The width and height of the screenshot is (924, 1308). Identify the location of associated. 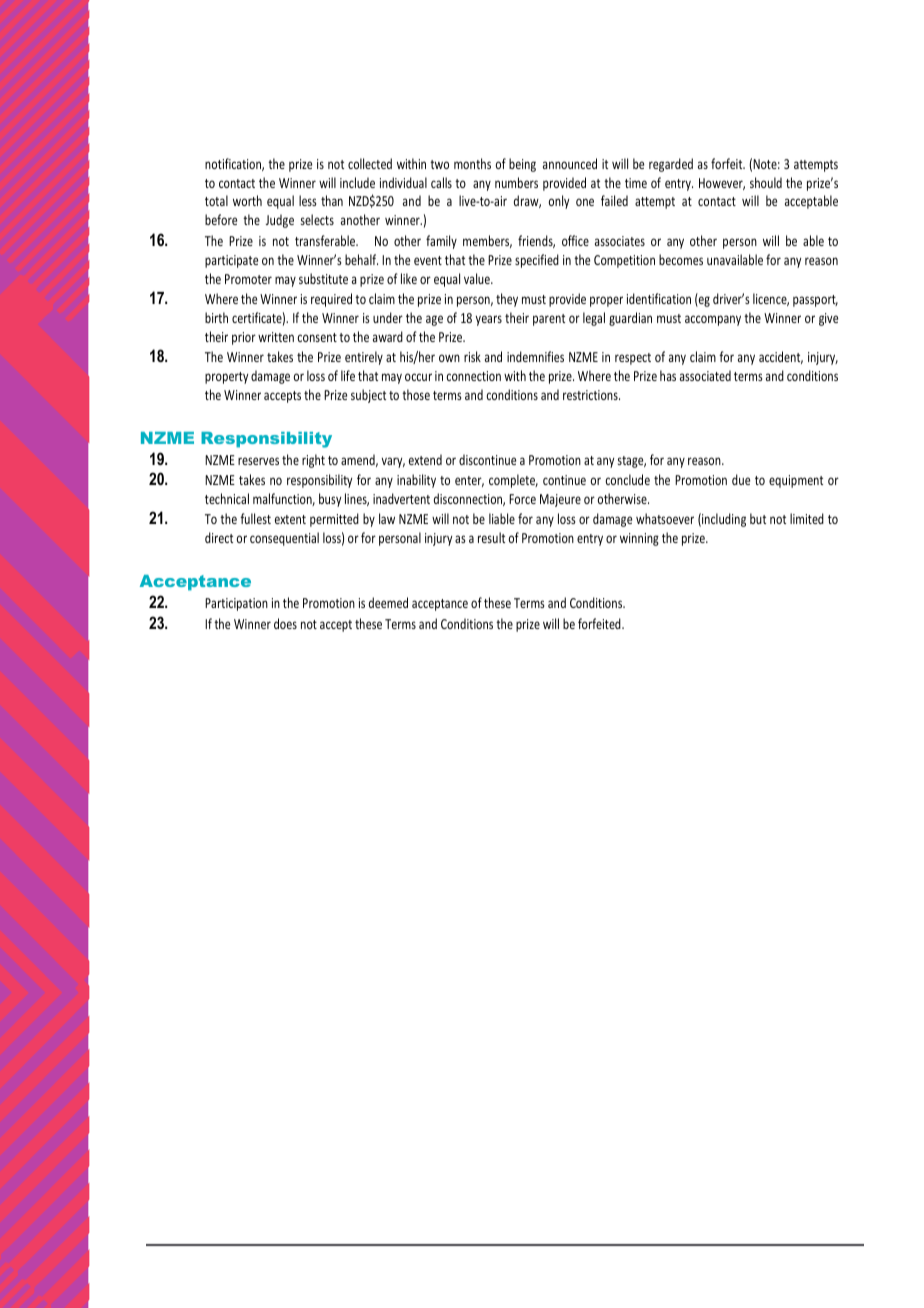
(705, 375).
